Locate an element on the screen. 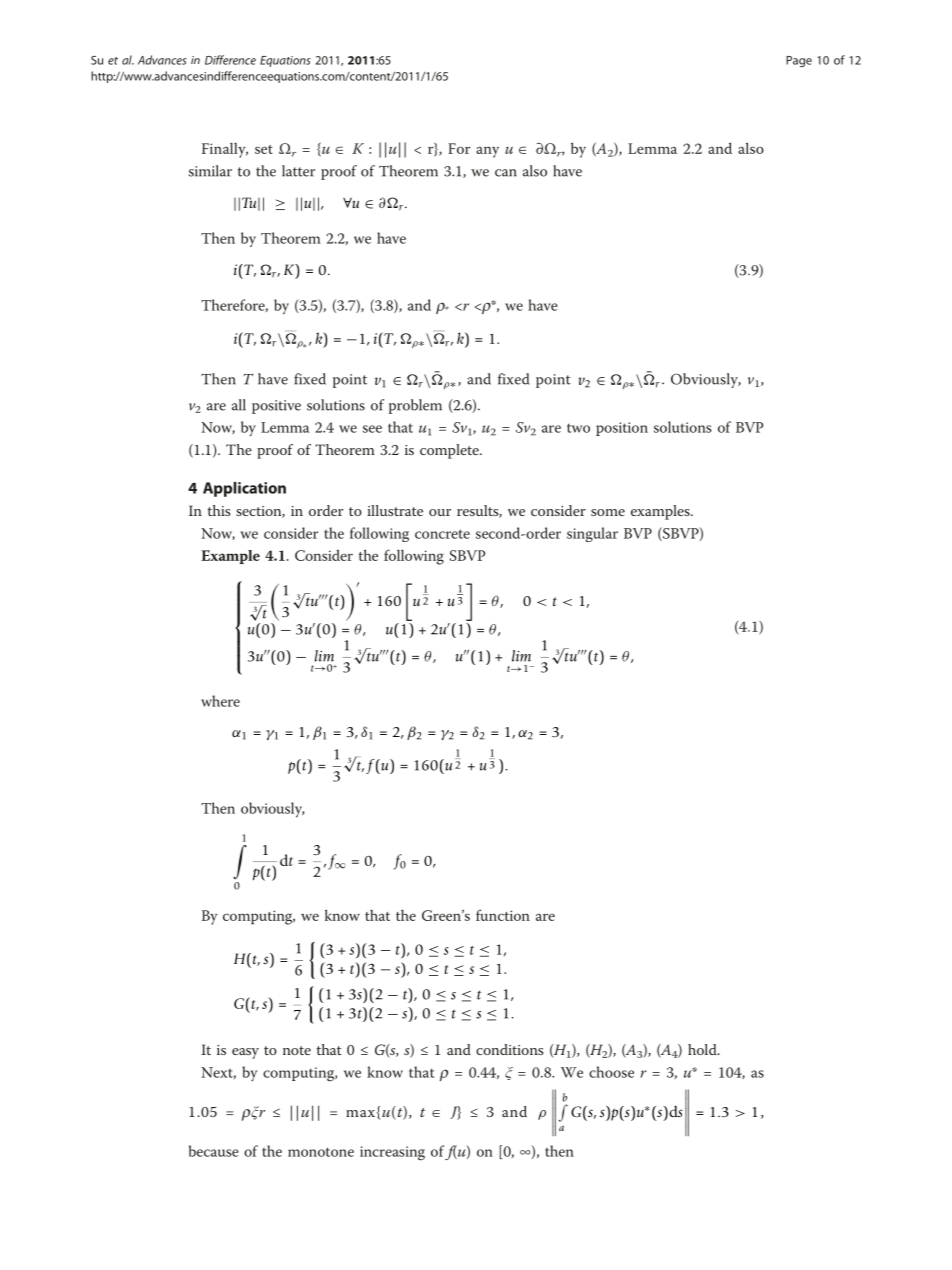 The image size is (952, 1270). monotone is located at coordinates (321, 1152).
